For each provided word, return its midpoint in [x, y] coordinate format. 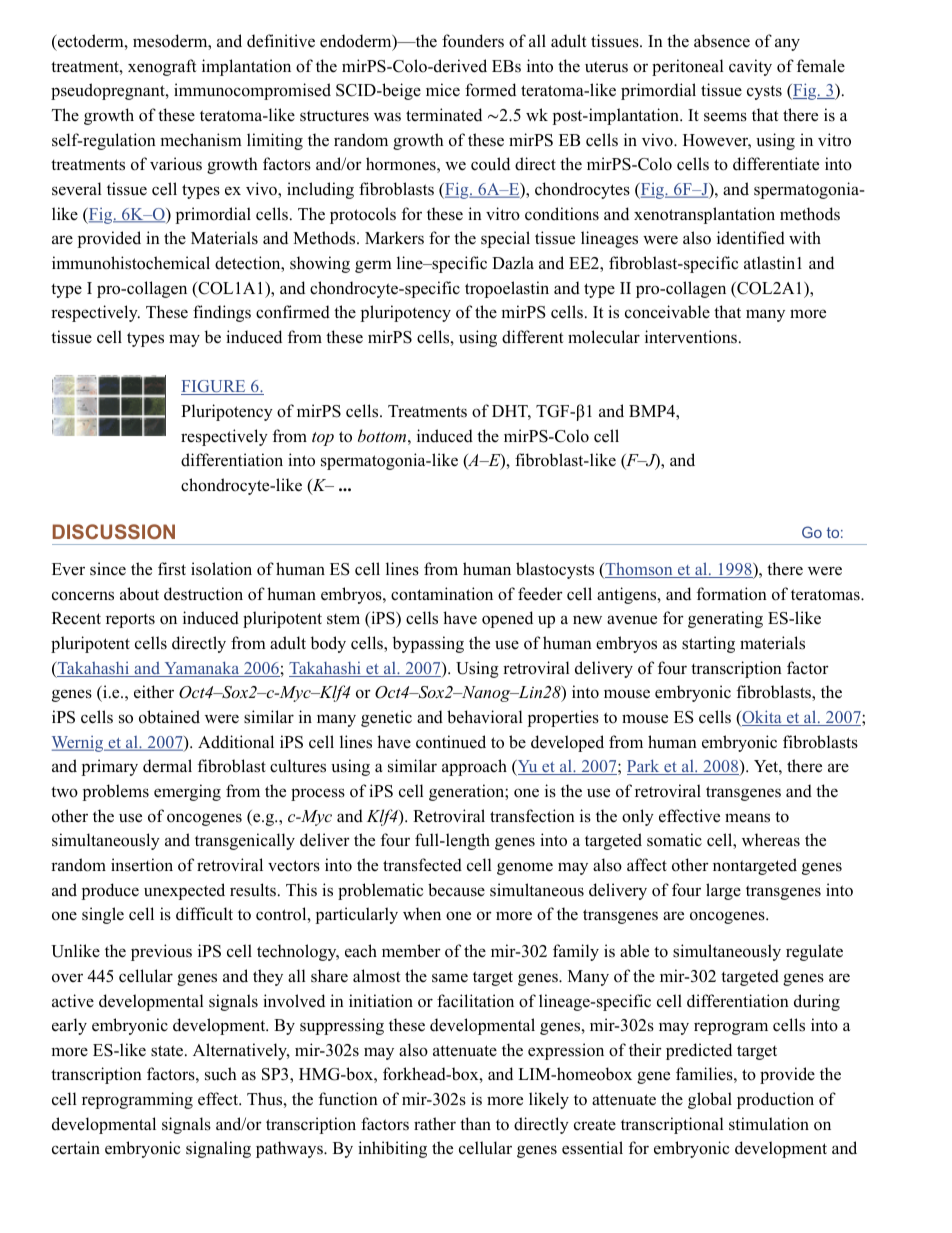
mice [443, 90]
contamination [442, 594]
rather [435, 1124]
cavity [750, 67]
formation [732, 594]
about [139, 594]
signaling [218, 1149]
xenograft [162, 67]
